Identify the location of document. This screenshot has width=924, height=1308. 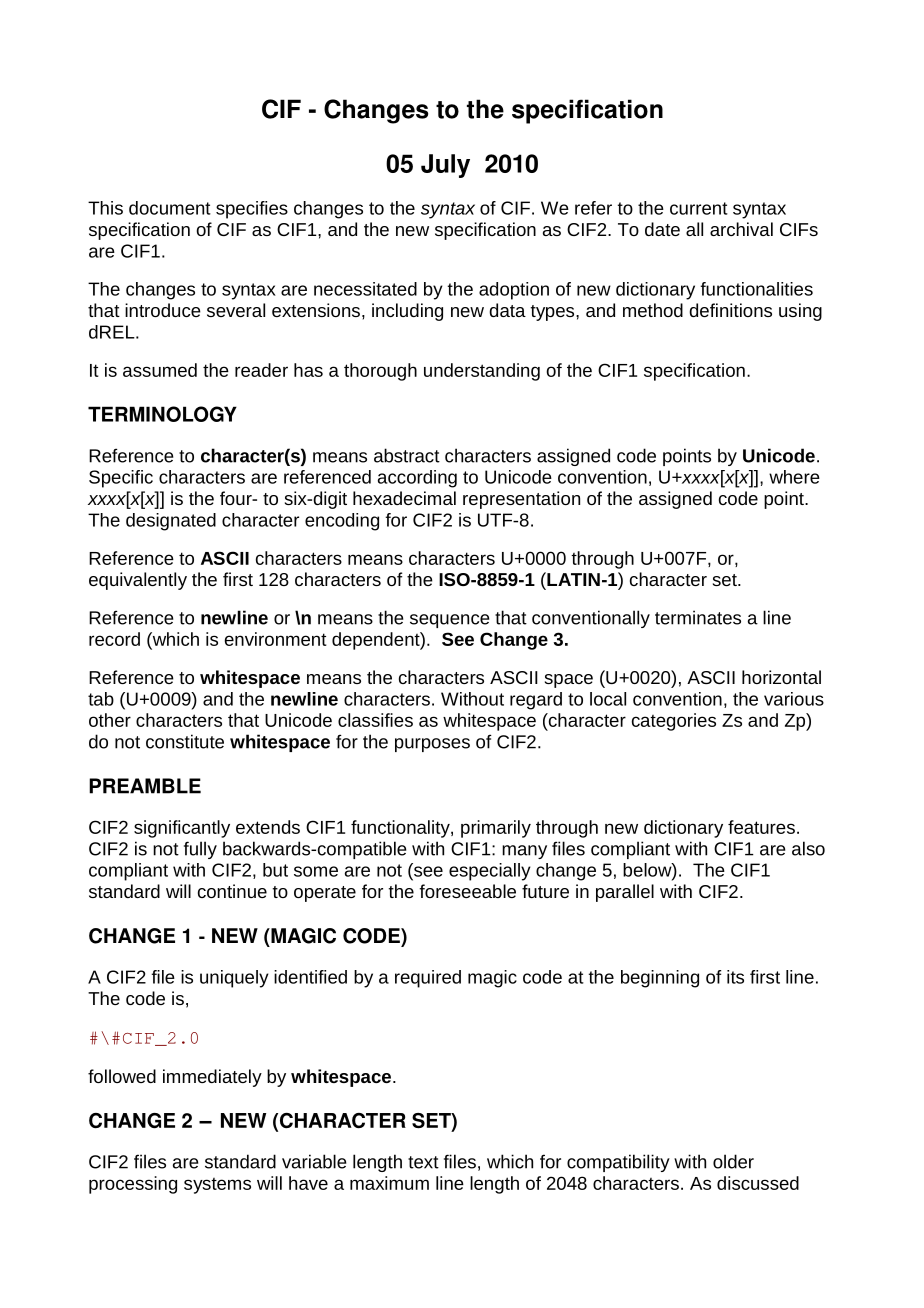
(170, 208).
